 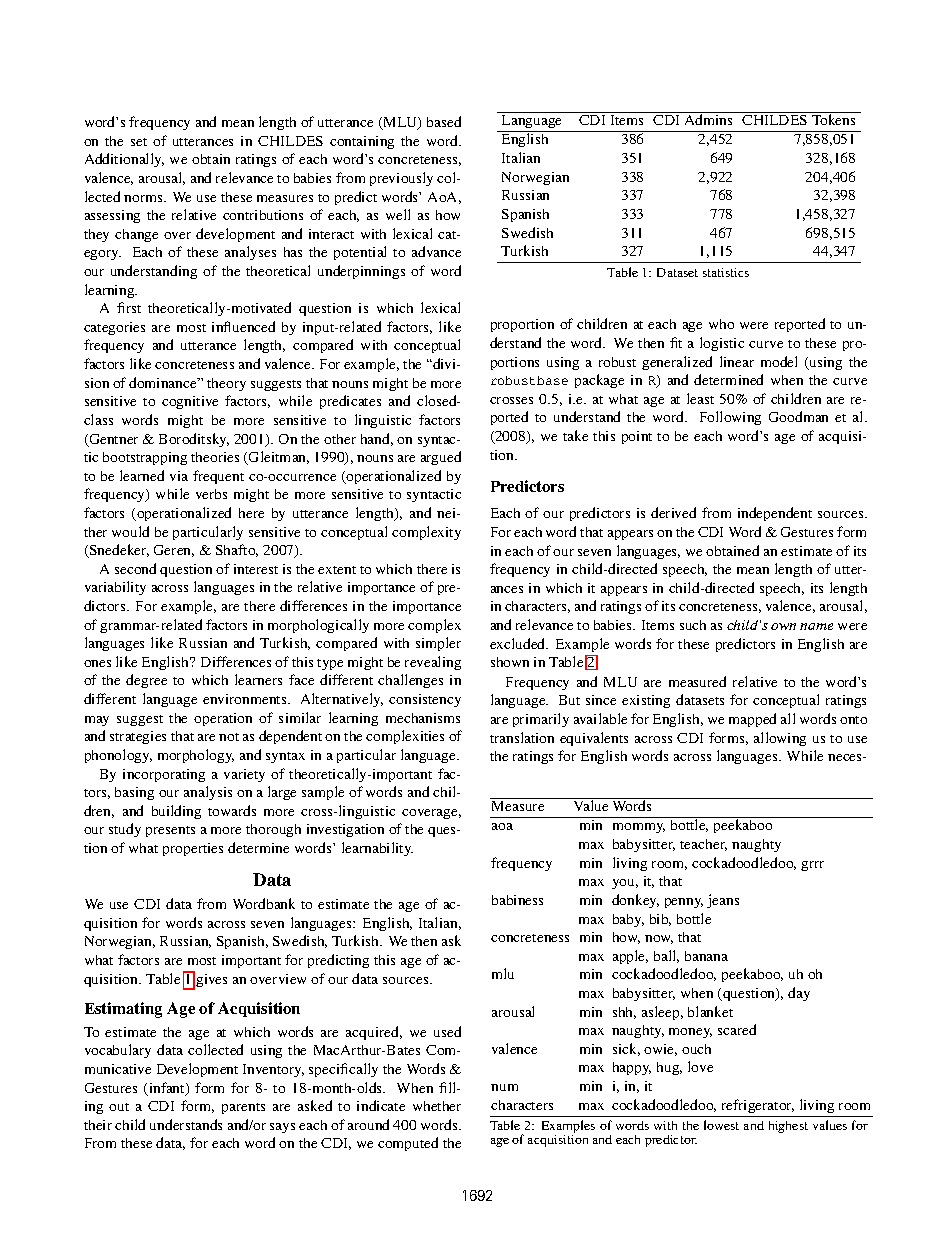 I want to click on Following, so click(x=730, y=418).
